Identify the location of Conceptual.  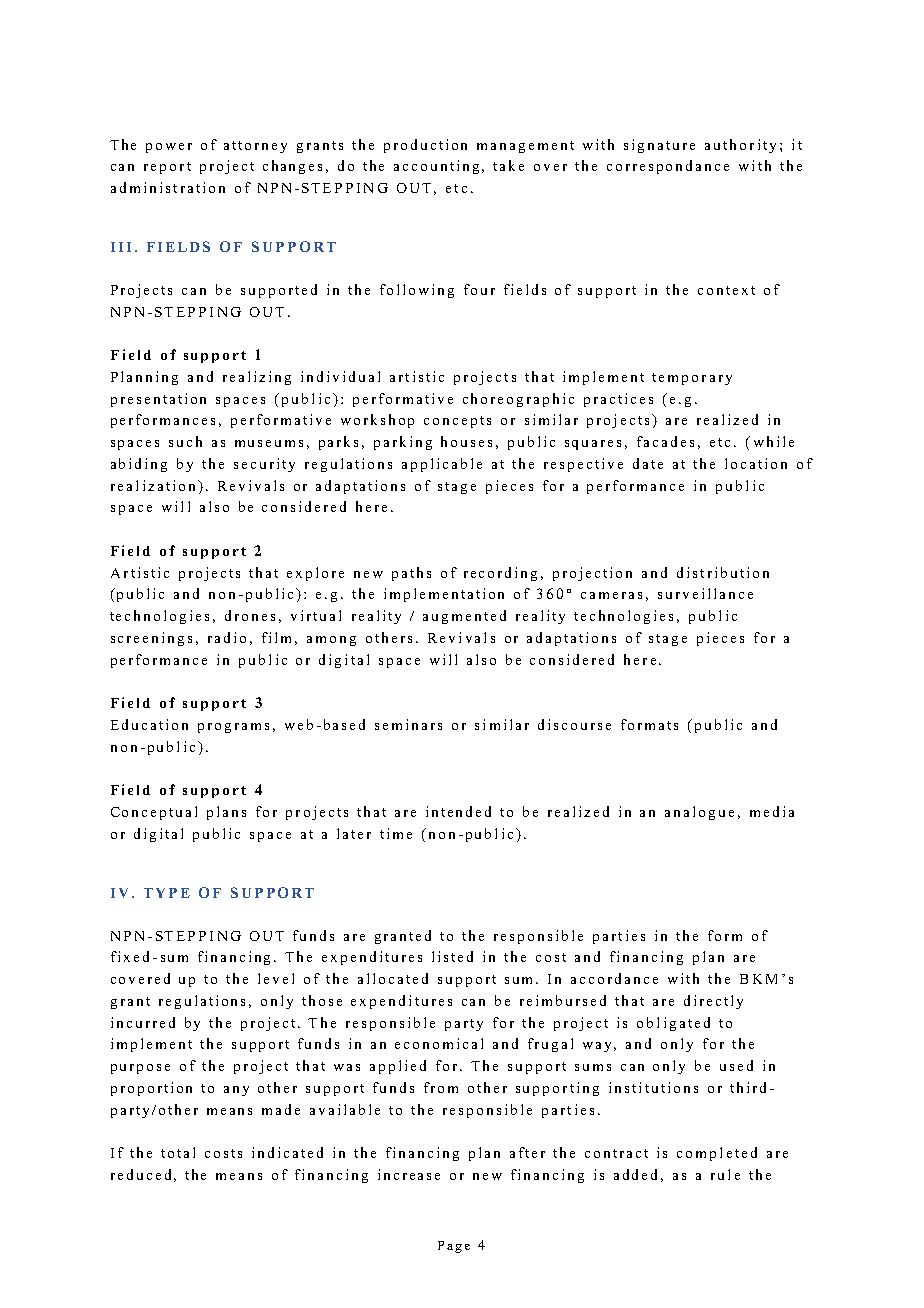
(154, 813).
